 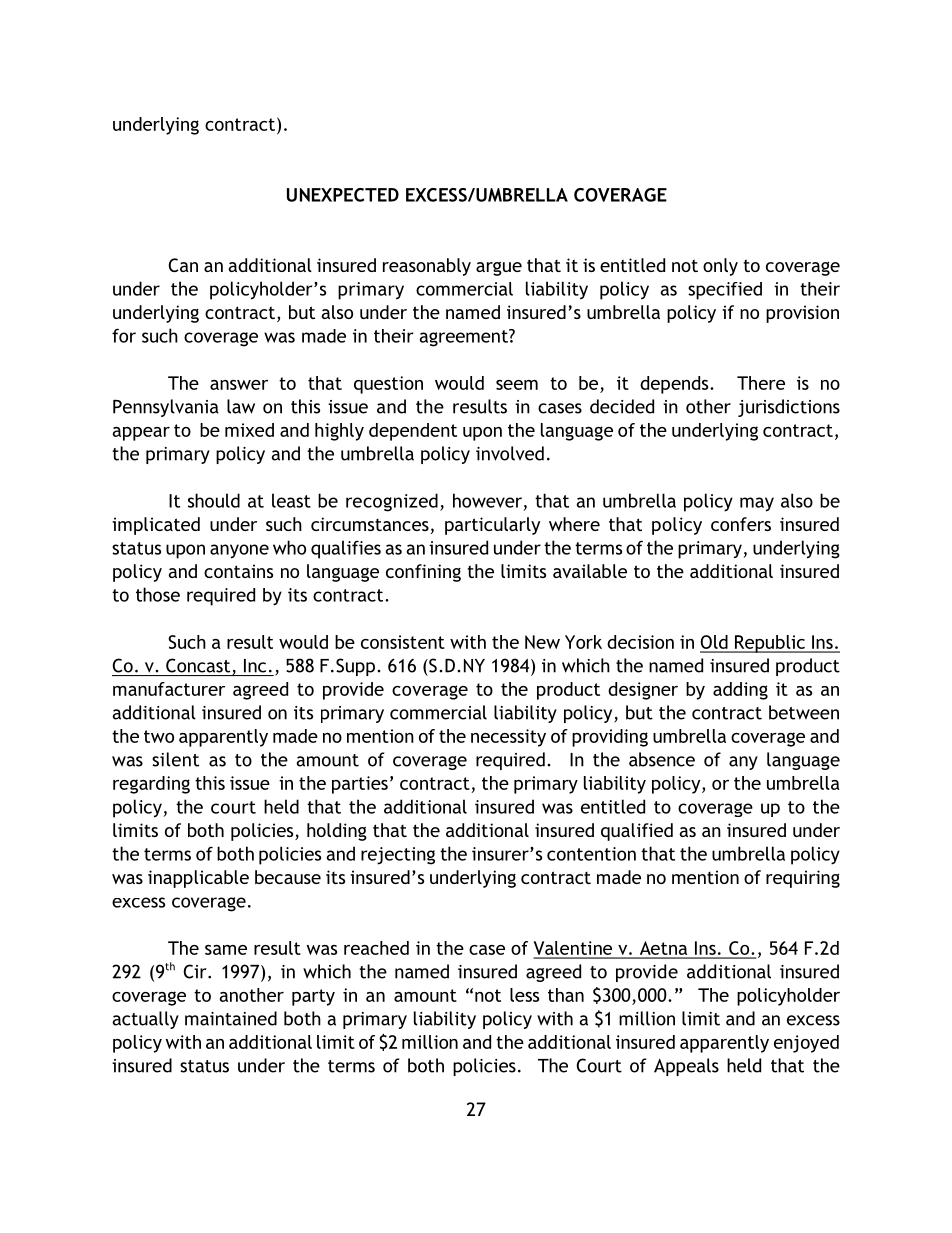 I want to click on consistent, so click(x=403, y=642).
